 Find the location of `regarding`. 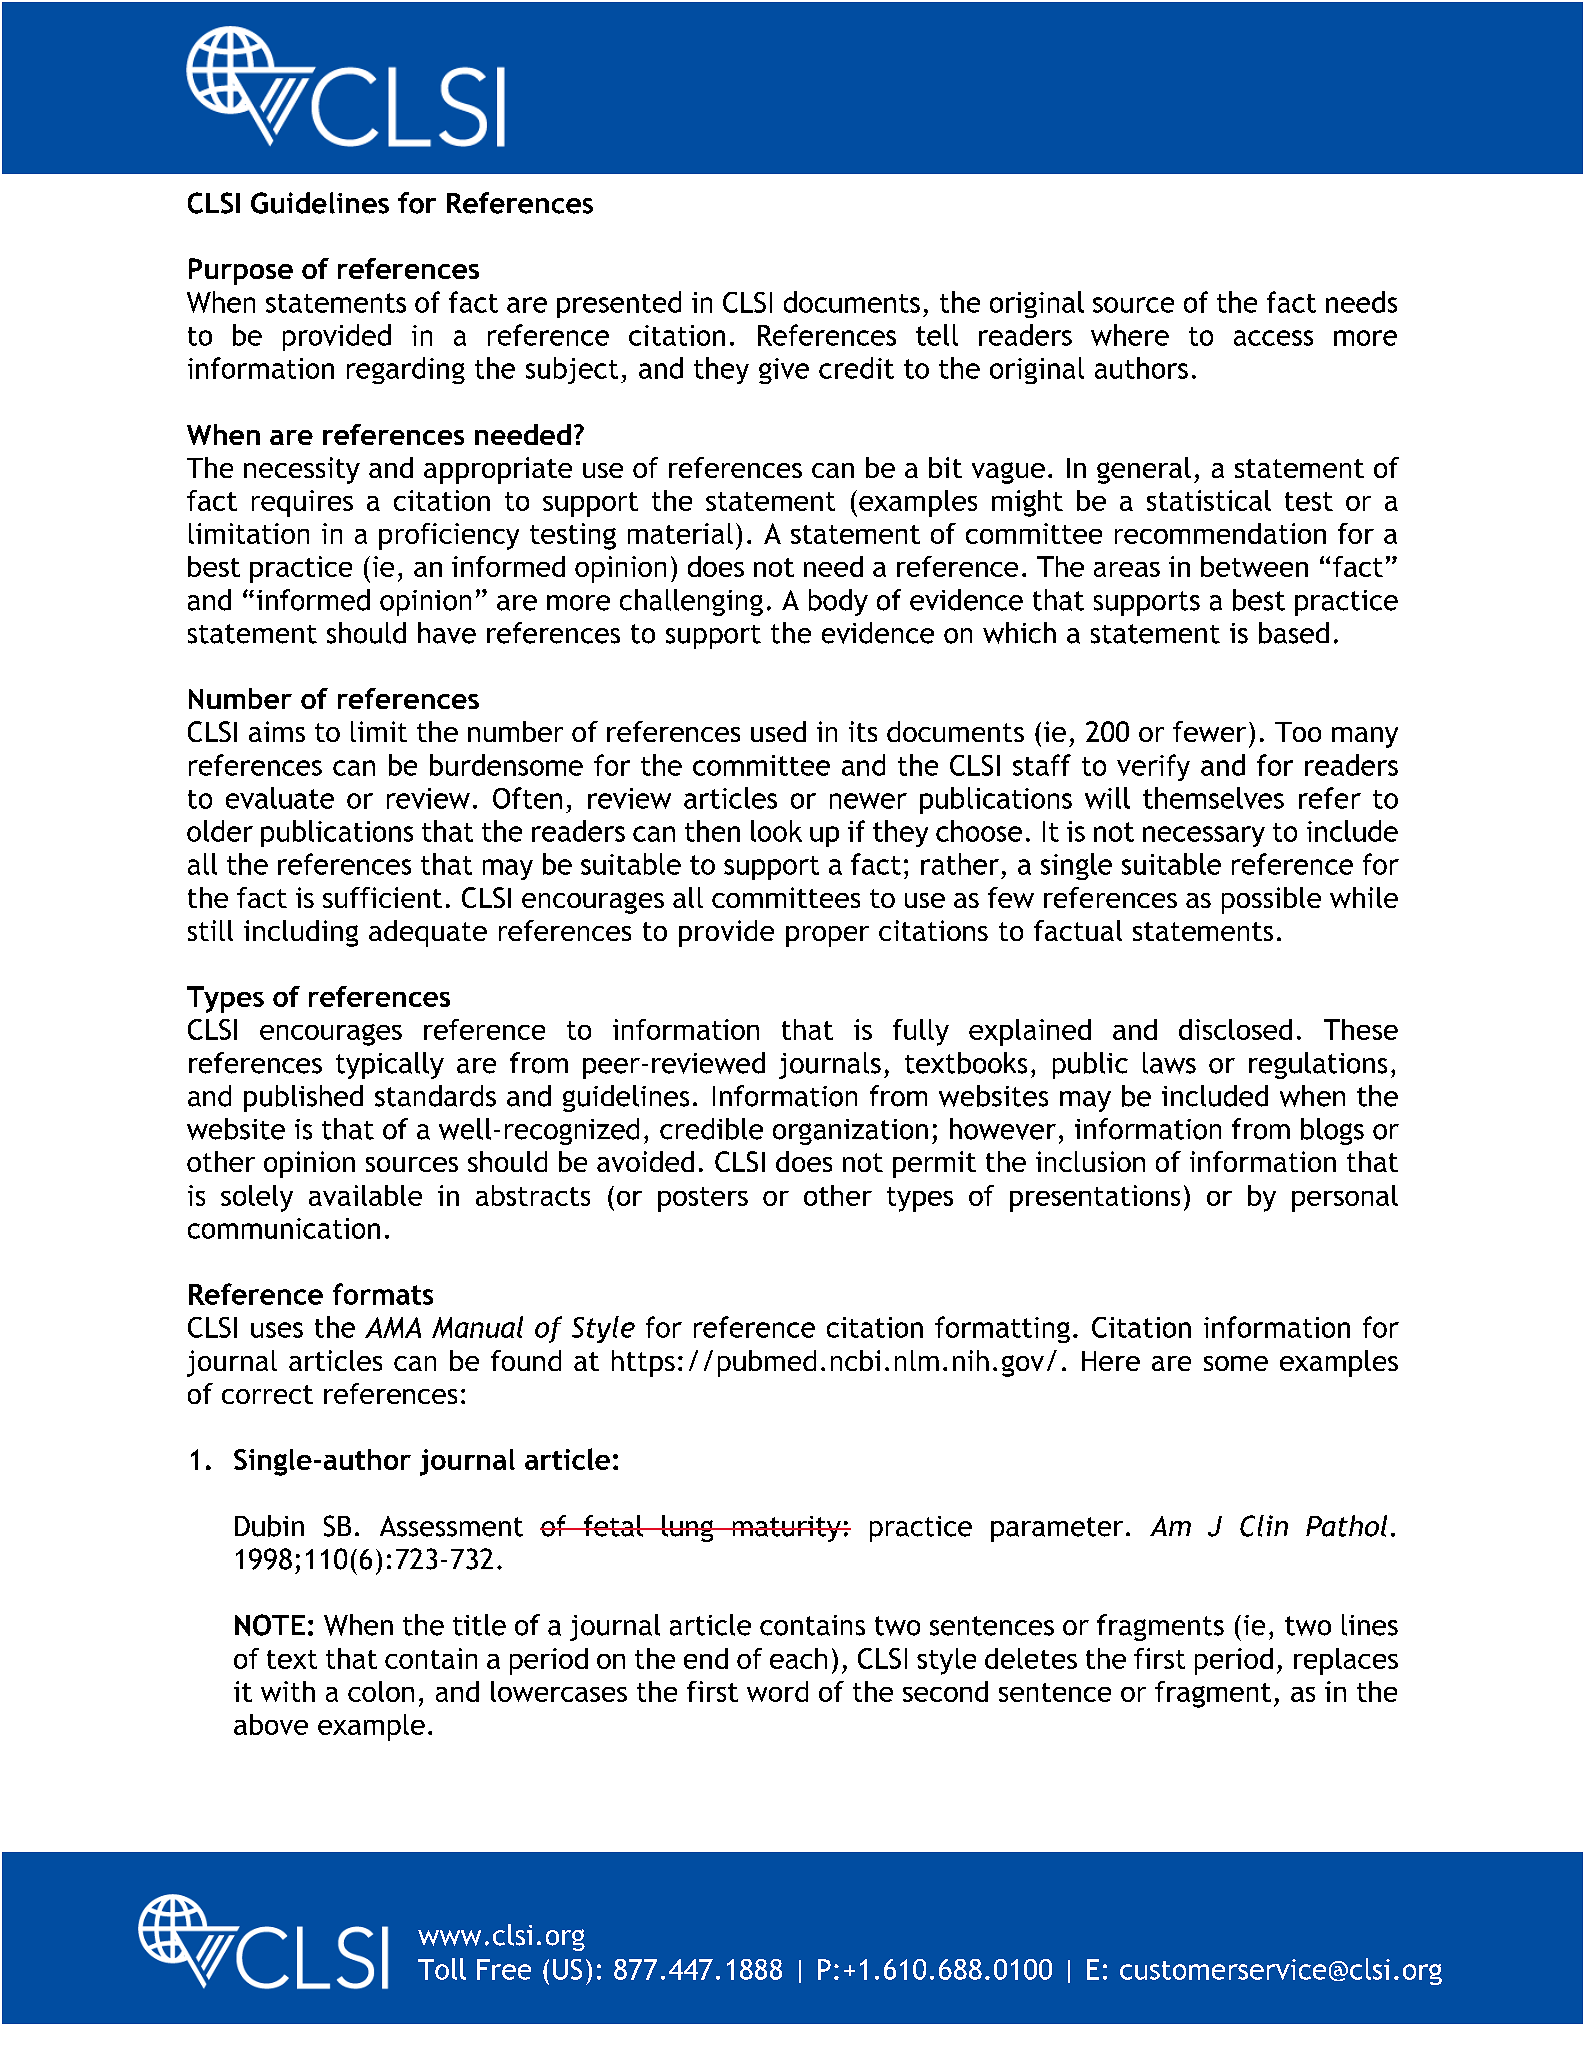

regarding is located at coordinates (406, 370).
